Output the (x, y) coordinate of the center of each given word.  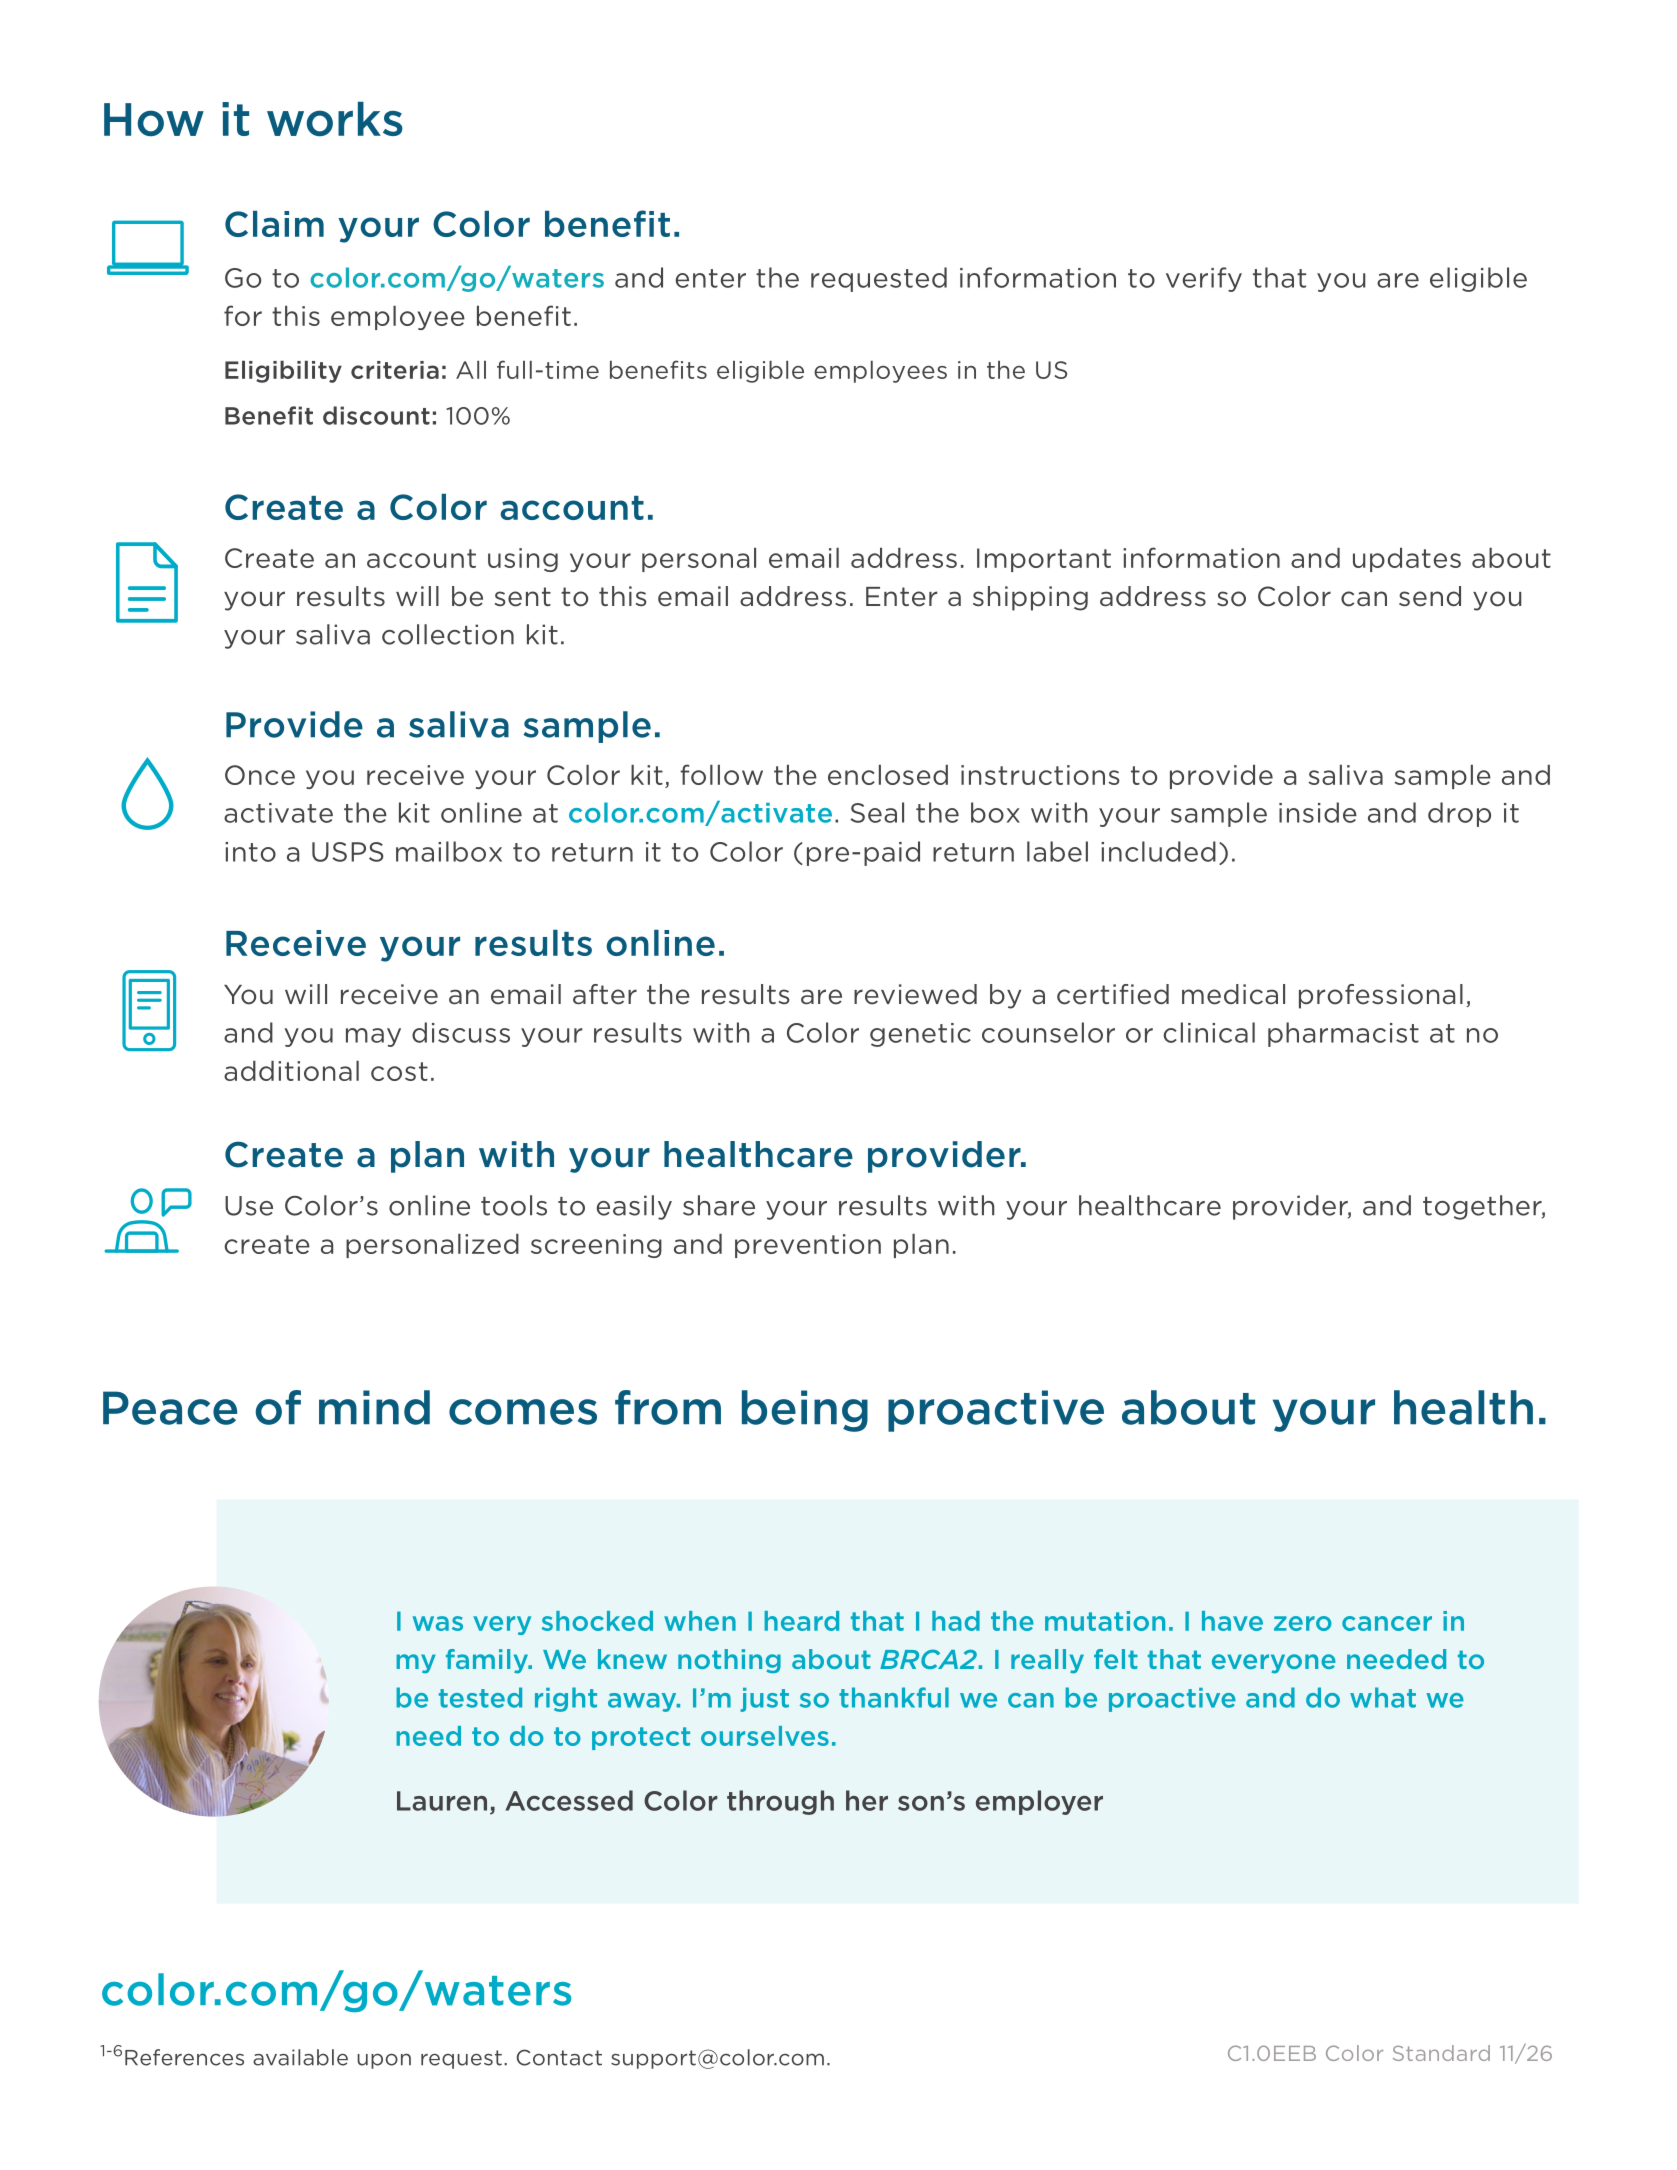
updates (1407, 560)
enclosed (888, 775)
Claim (274, 224)
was (438, 1623)
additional (291, 1071)
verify (1204, 279)
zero (1303, 1623)
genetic (920, 1035)
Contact (559, 2057)
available (300, 2057)
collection (448, 634)
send (1430, 596)
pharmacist (1343, 1034)
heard (801, 1621)
